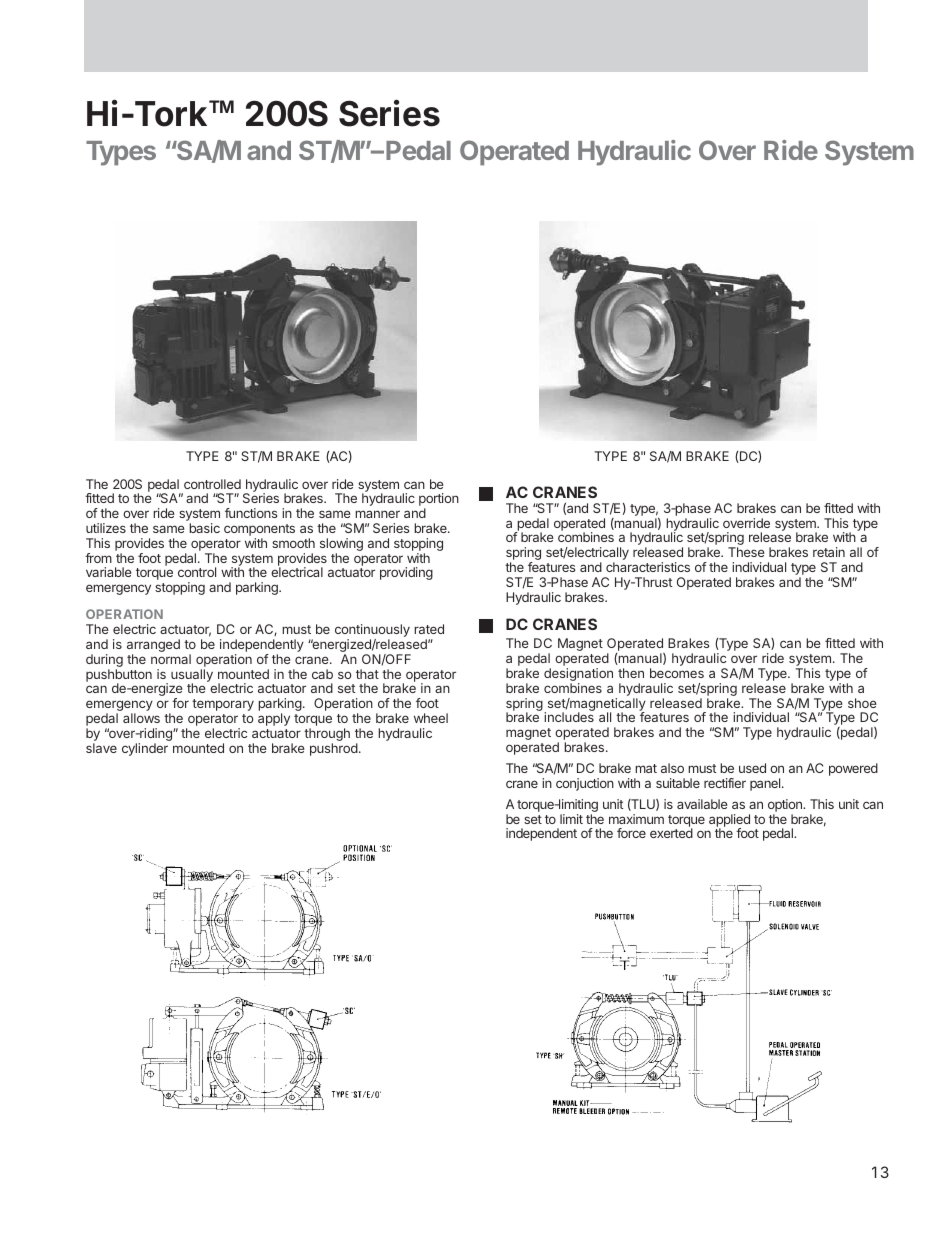 The width and height of the screenshot is (952, 1233). Describe the element at coordinates (746, 552) in the screenshot. I see `These` at that location.
